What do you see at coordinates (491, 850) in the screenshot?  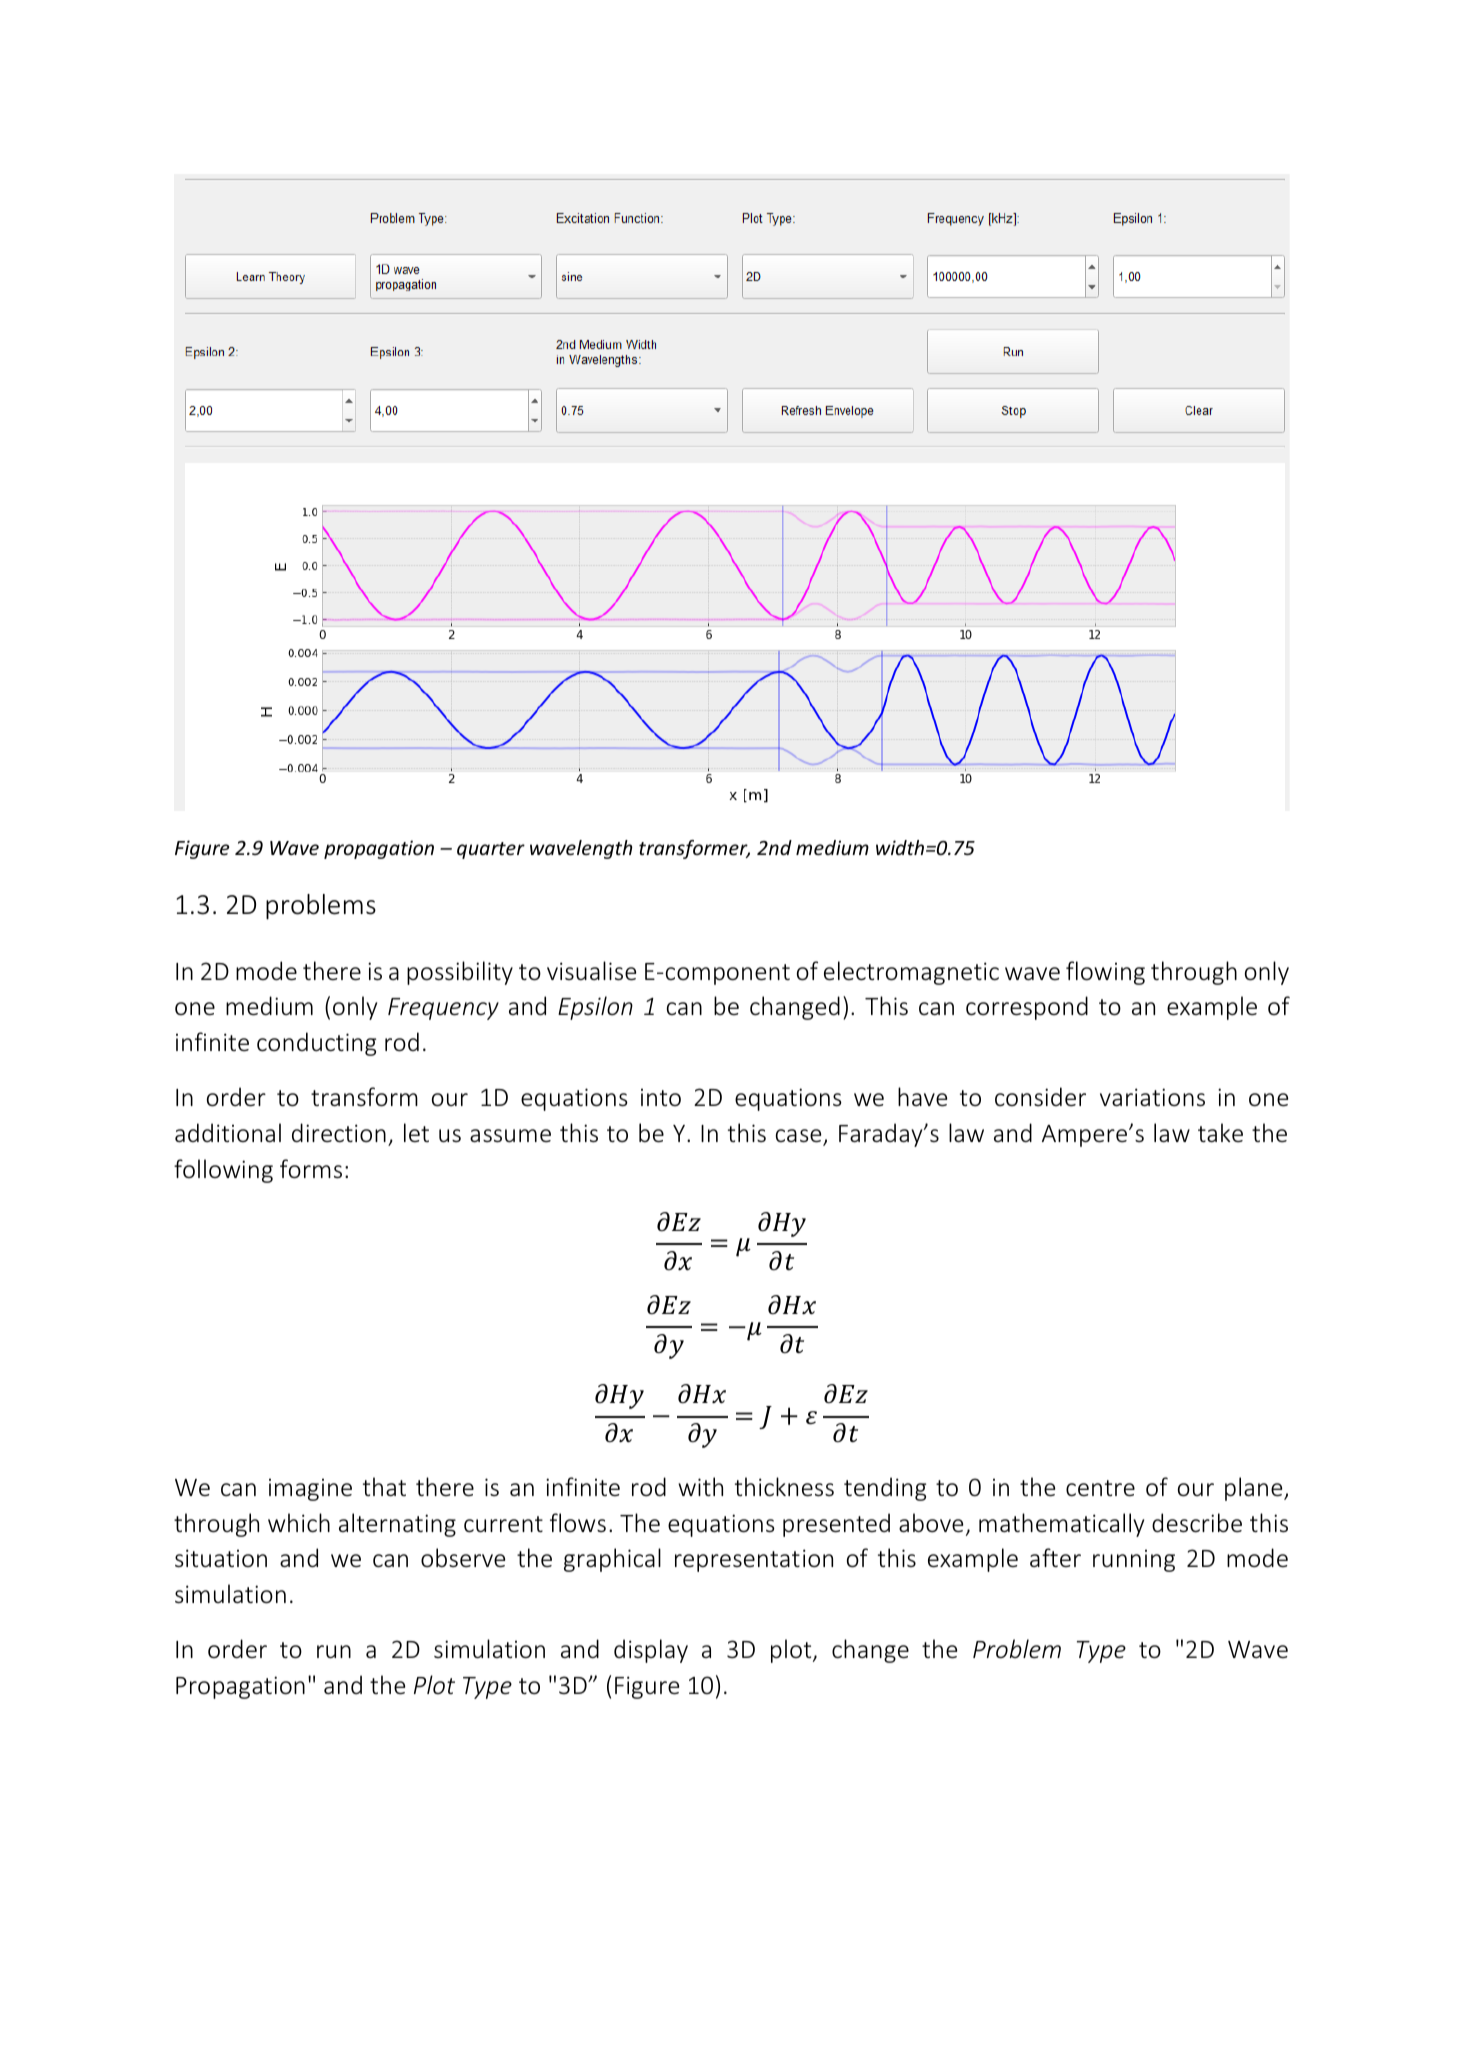 I see `quarter` at bounding box center [491, 850].
